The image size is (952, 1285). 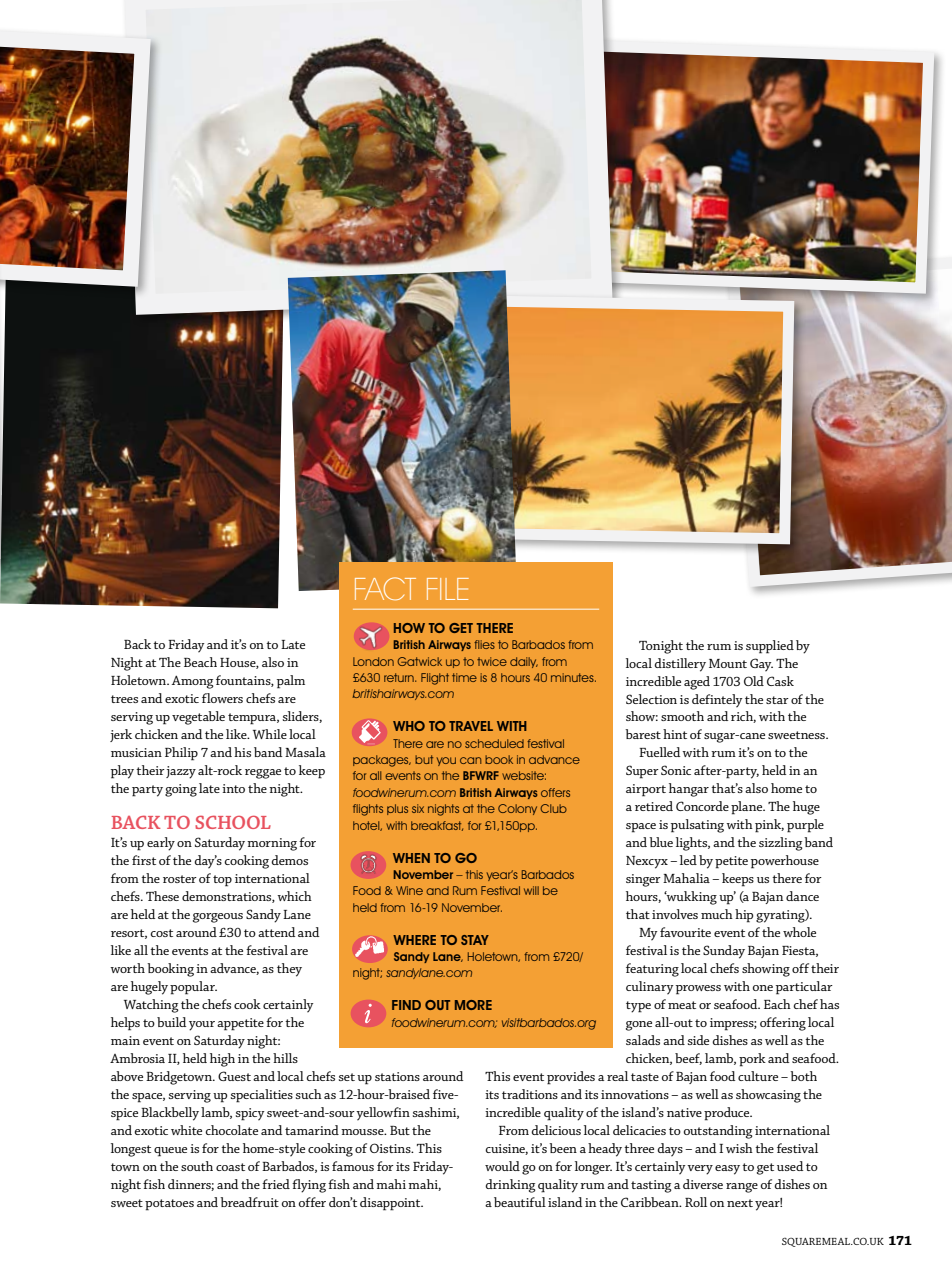 I want to click on south, so click(x=197, y=1166).
